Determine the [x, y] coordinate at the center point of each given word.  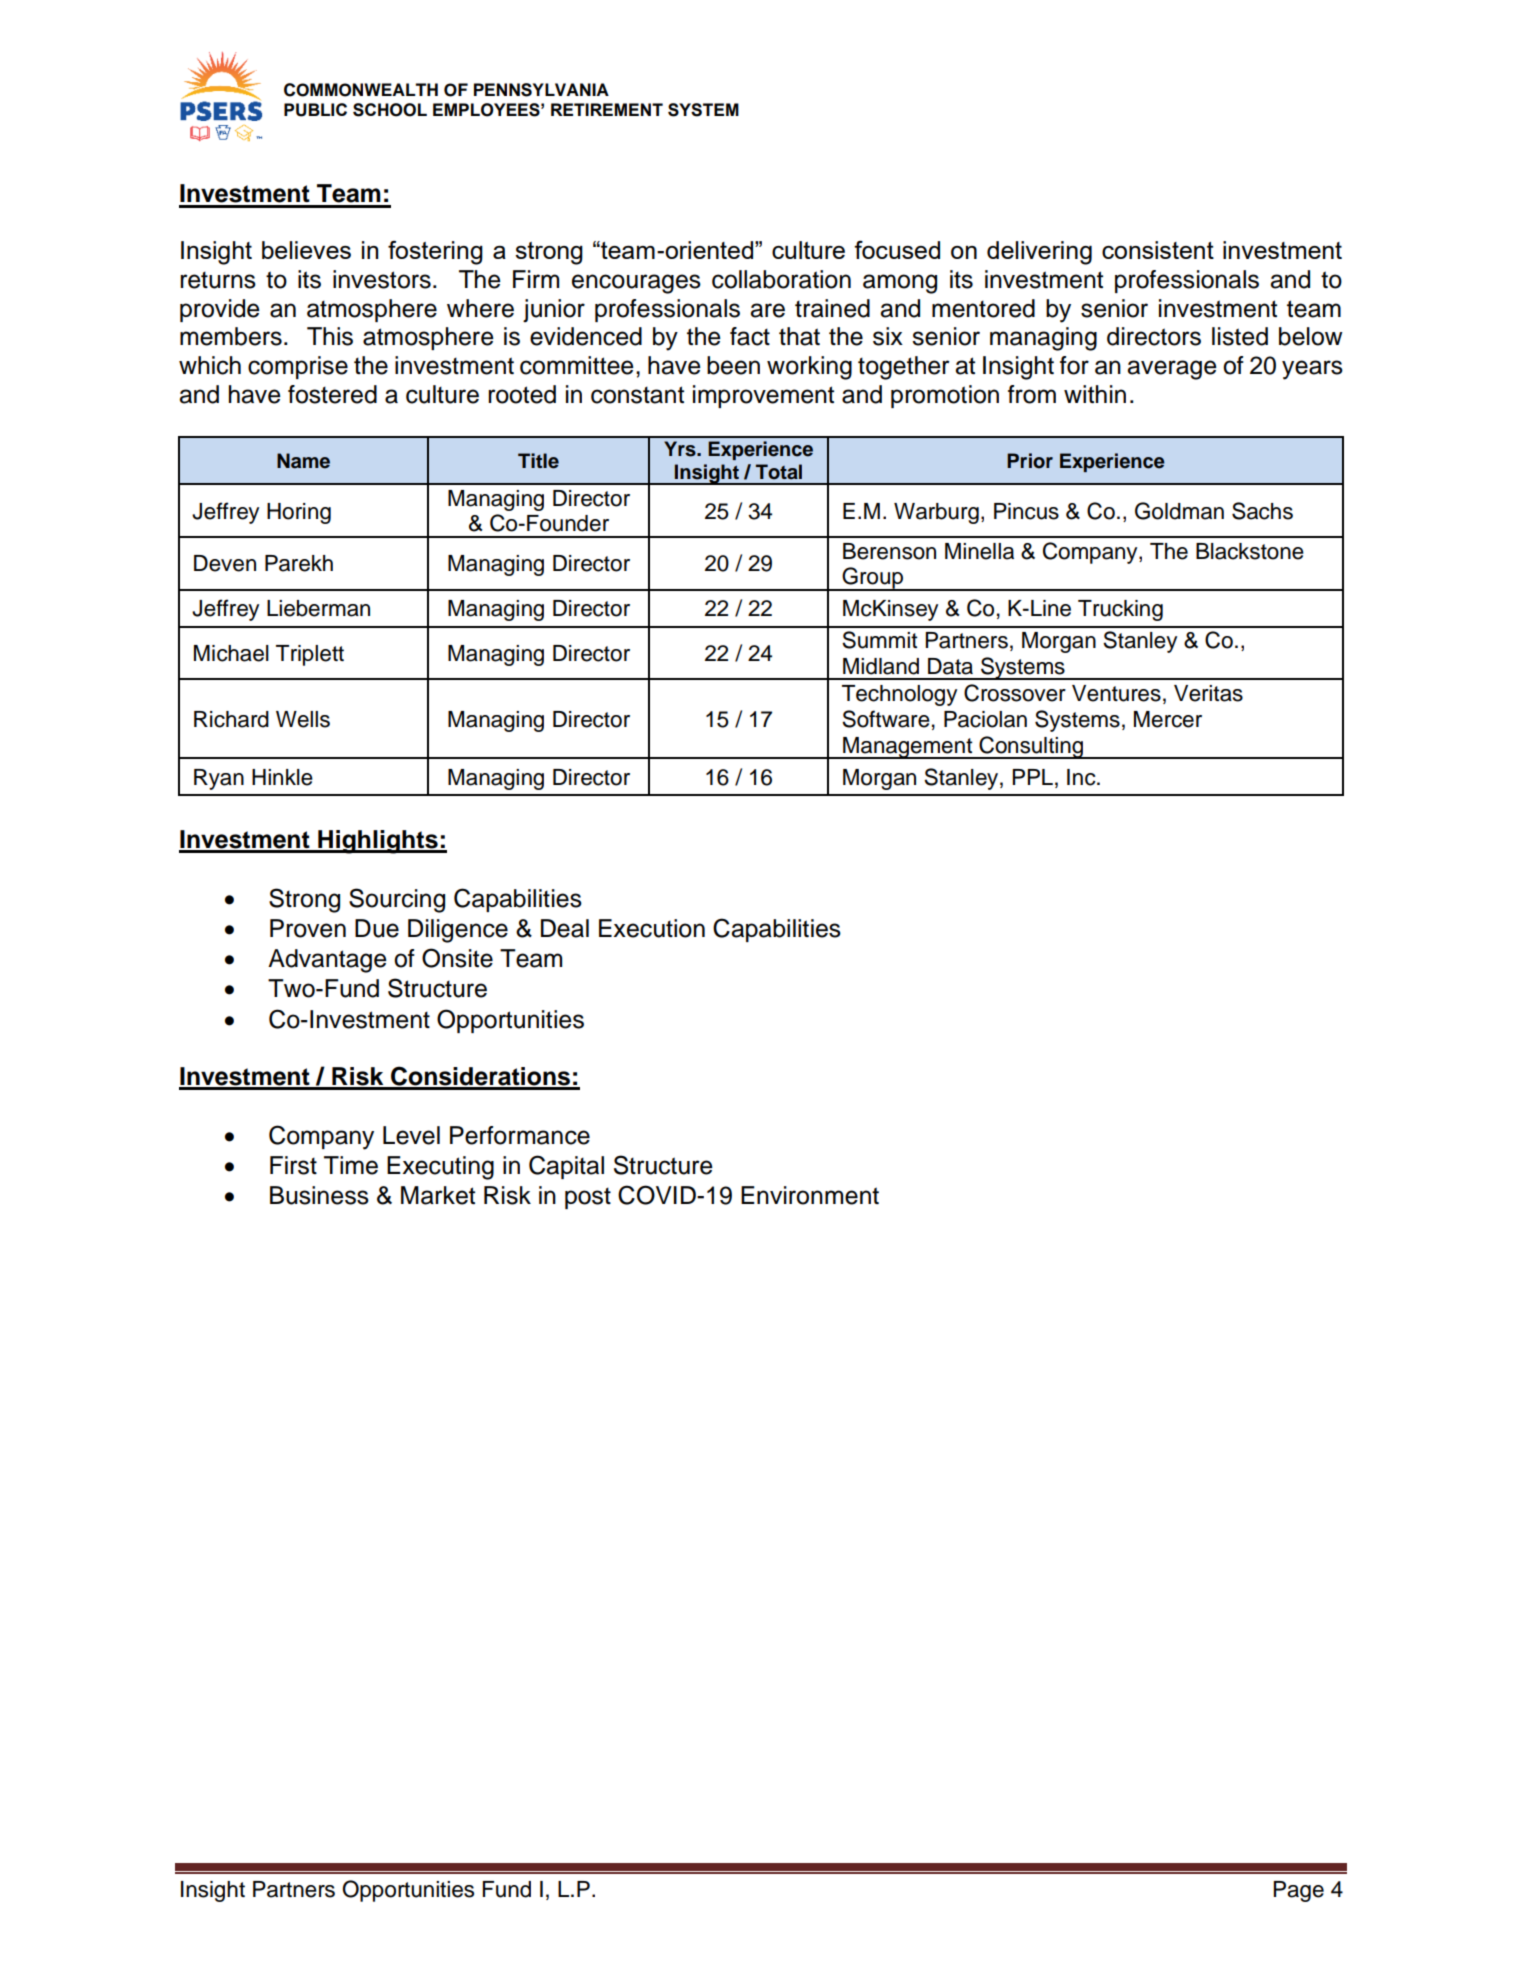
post [588, 1198]
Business [319, 1195]
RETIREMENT [607, 109]
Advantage [327, 961]
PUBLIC [315, 110]
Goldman [1179, 511]
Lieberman [318, 608]
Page [1298, 1891]
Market [438, 1195]
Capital [566, 1167]
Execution [652, 928]
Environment [810, 1195]
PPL [1032, 777]
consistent [1158, 250]
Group [873, 579]
